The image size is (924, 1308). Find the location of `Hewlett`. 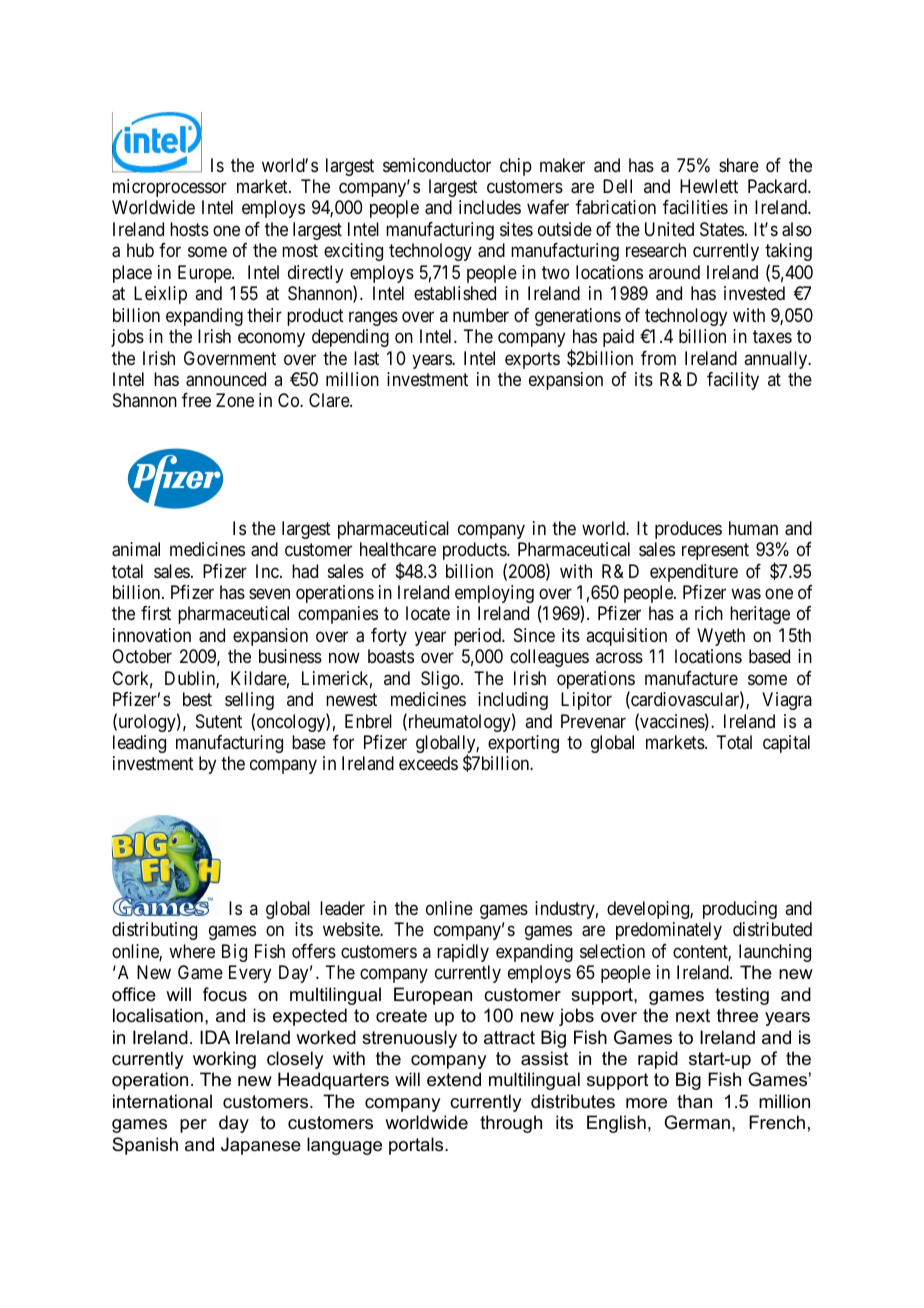

Hewlett is located at coordinates (709, 186).
